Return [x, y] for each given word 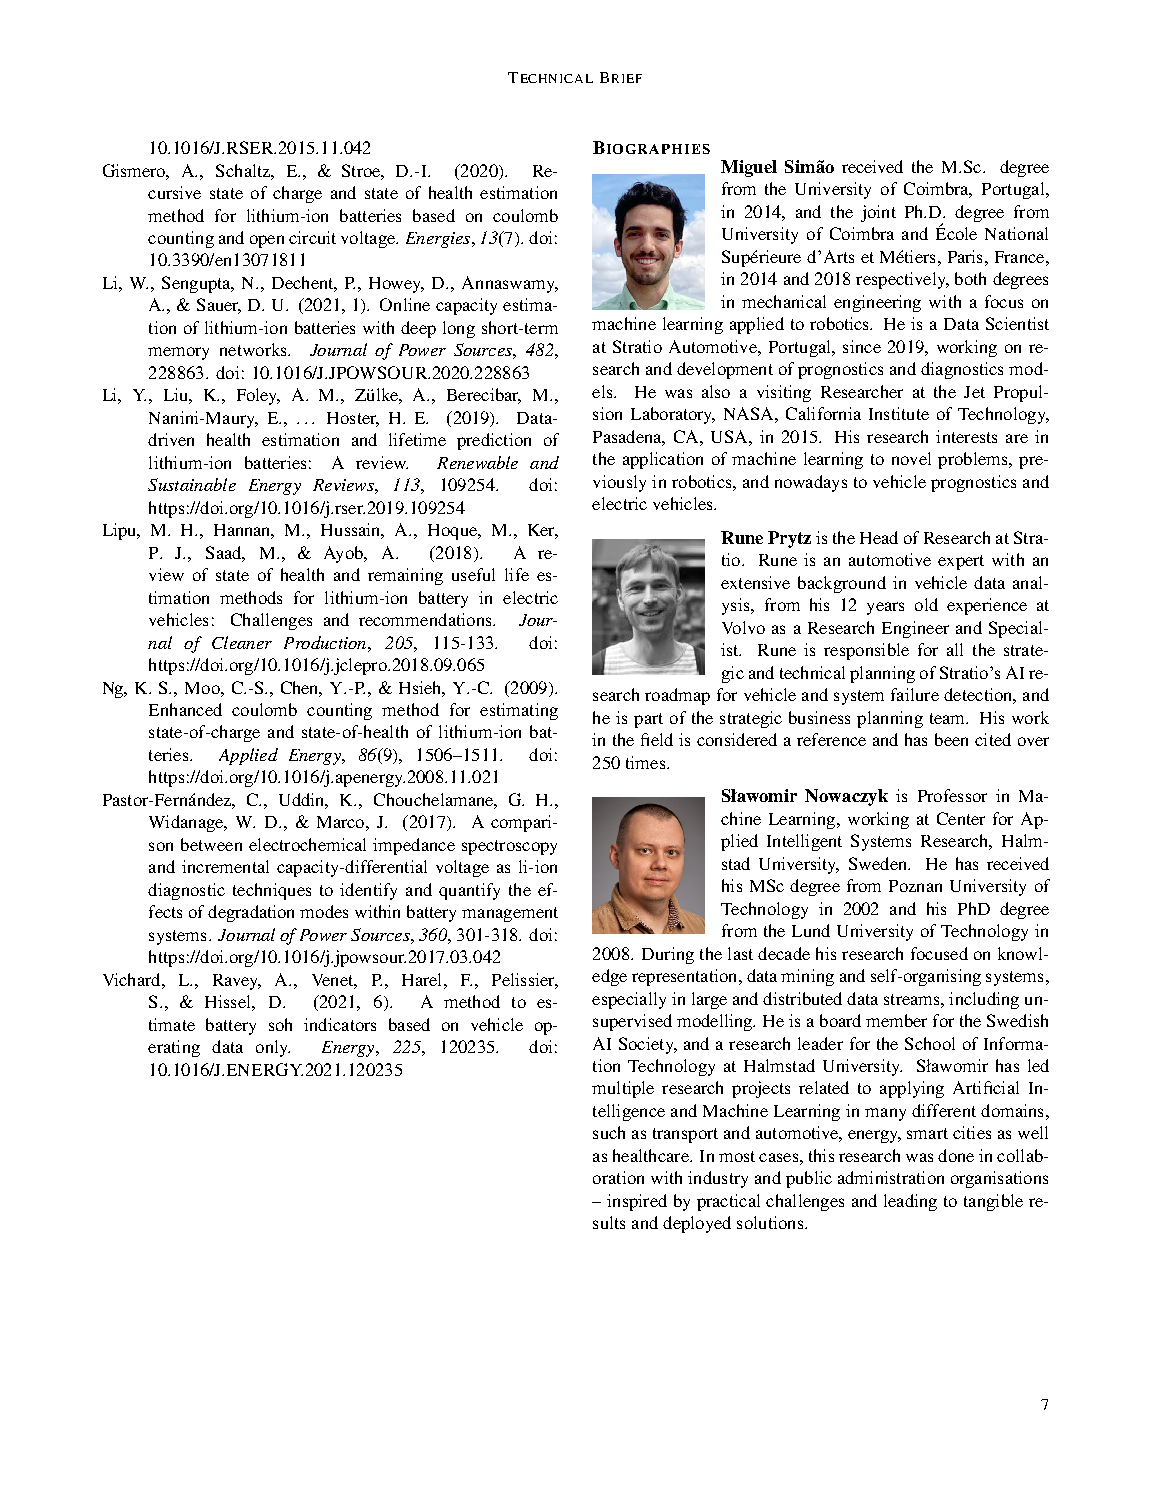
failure [915, 694]
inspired [637, 1202]
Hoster [353, 419]
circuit [312, 237]
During [668, 955]
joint [878, 213]
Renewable [477, 462]
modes [324, 911]
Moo [203, 688]
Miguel [749, 168]
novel [911, 458]
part [648, 720]
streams [913, 999]
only [273, 1048]
